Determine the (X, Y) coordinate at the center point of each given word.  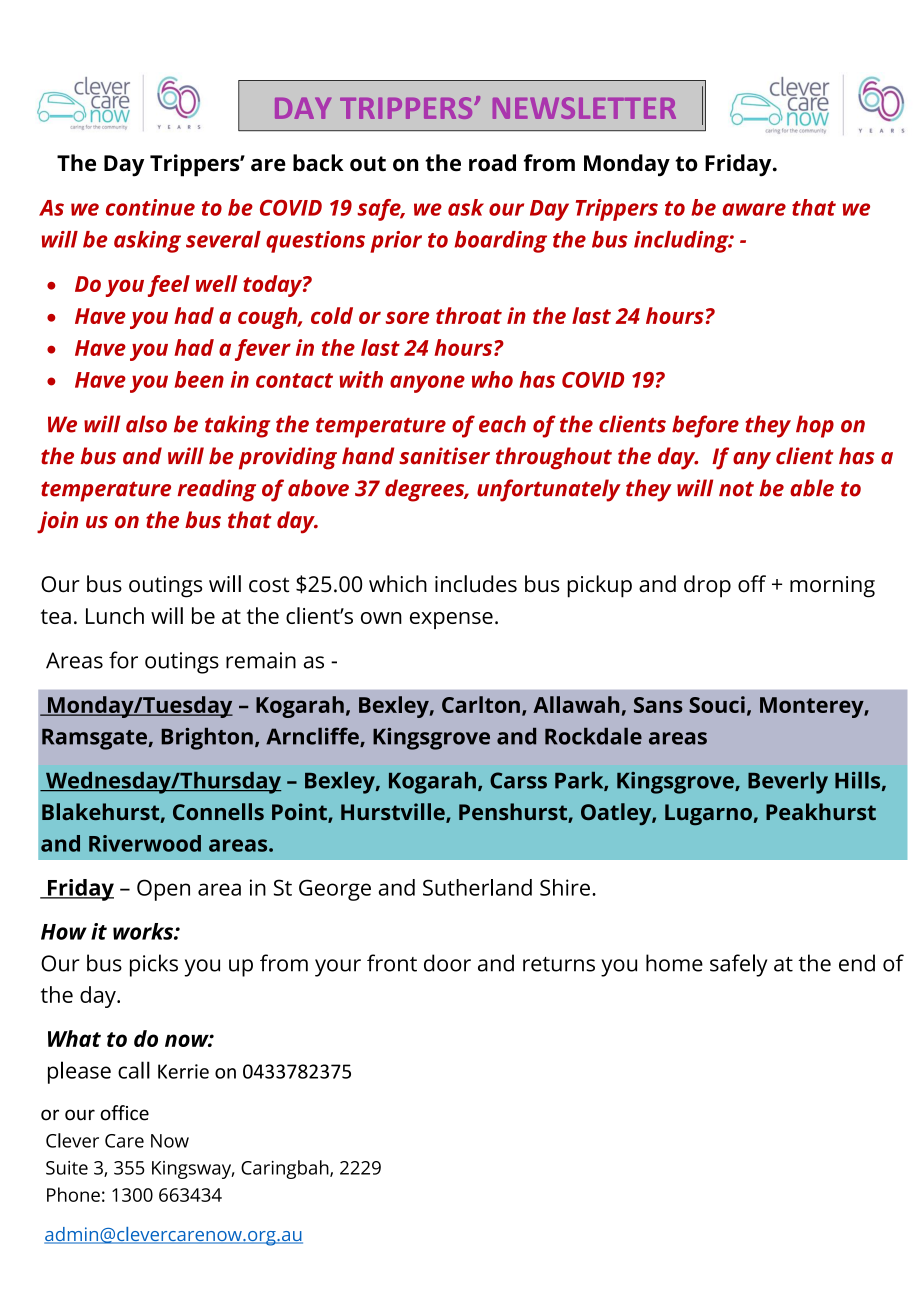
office (124, 1113)
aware (754, 209)
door (447, 963)
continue (150, 207)
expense (451, 620)
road (492, 163)
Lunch (115, 615)
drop (707, 586)
